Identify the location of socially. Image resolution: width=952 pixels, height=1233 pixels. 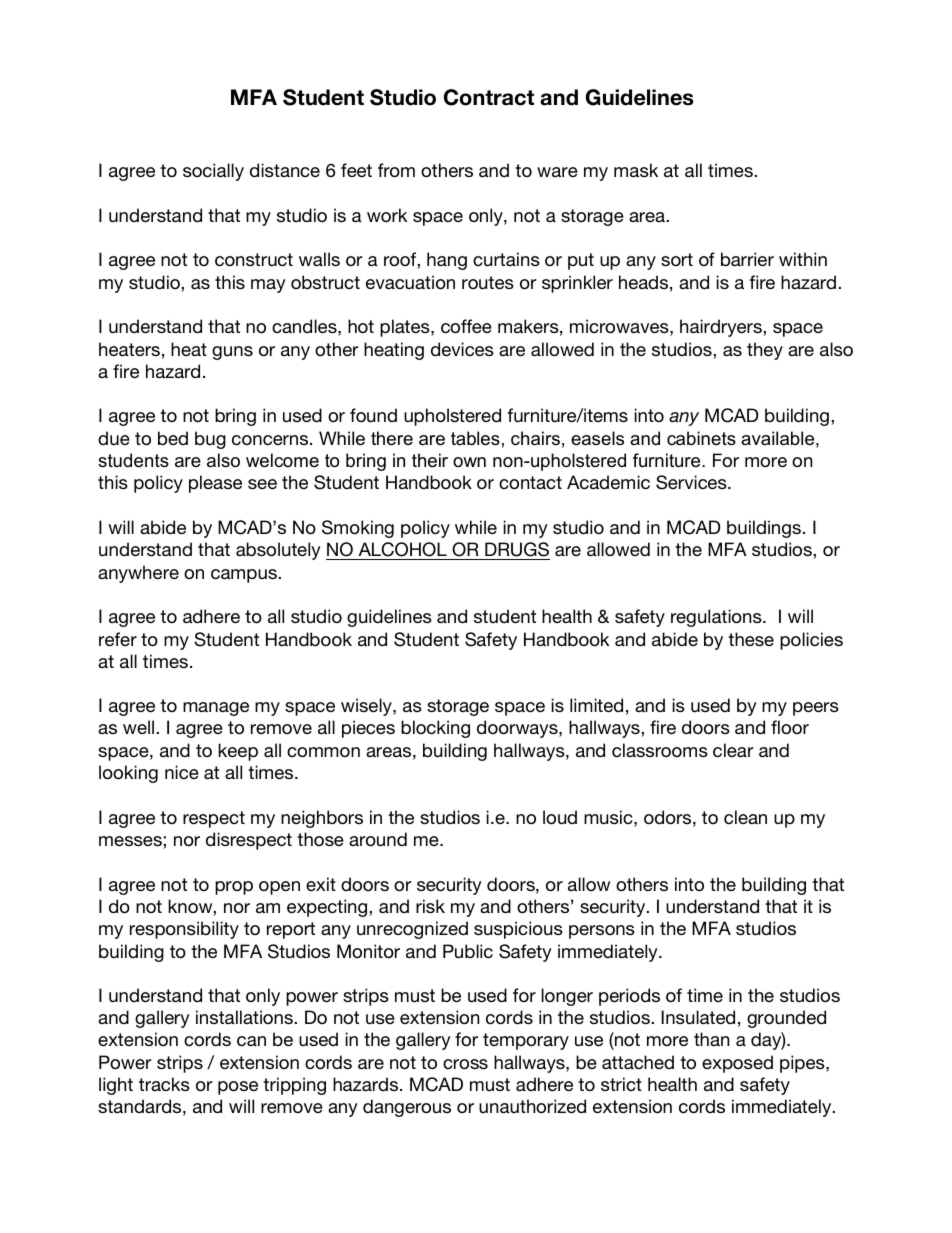
(213, 172).
